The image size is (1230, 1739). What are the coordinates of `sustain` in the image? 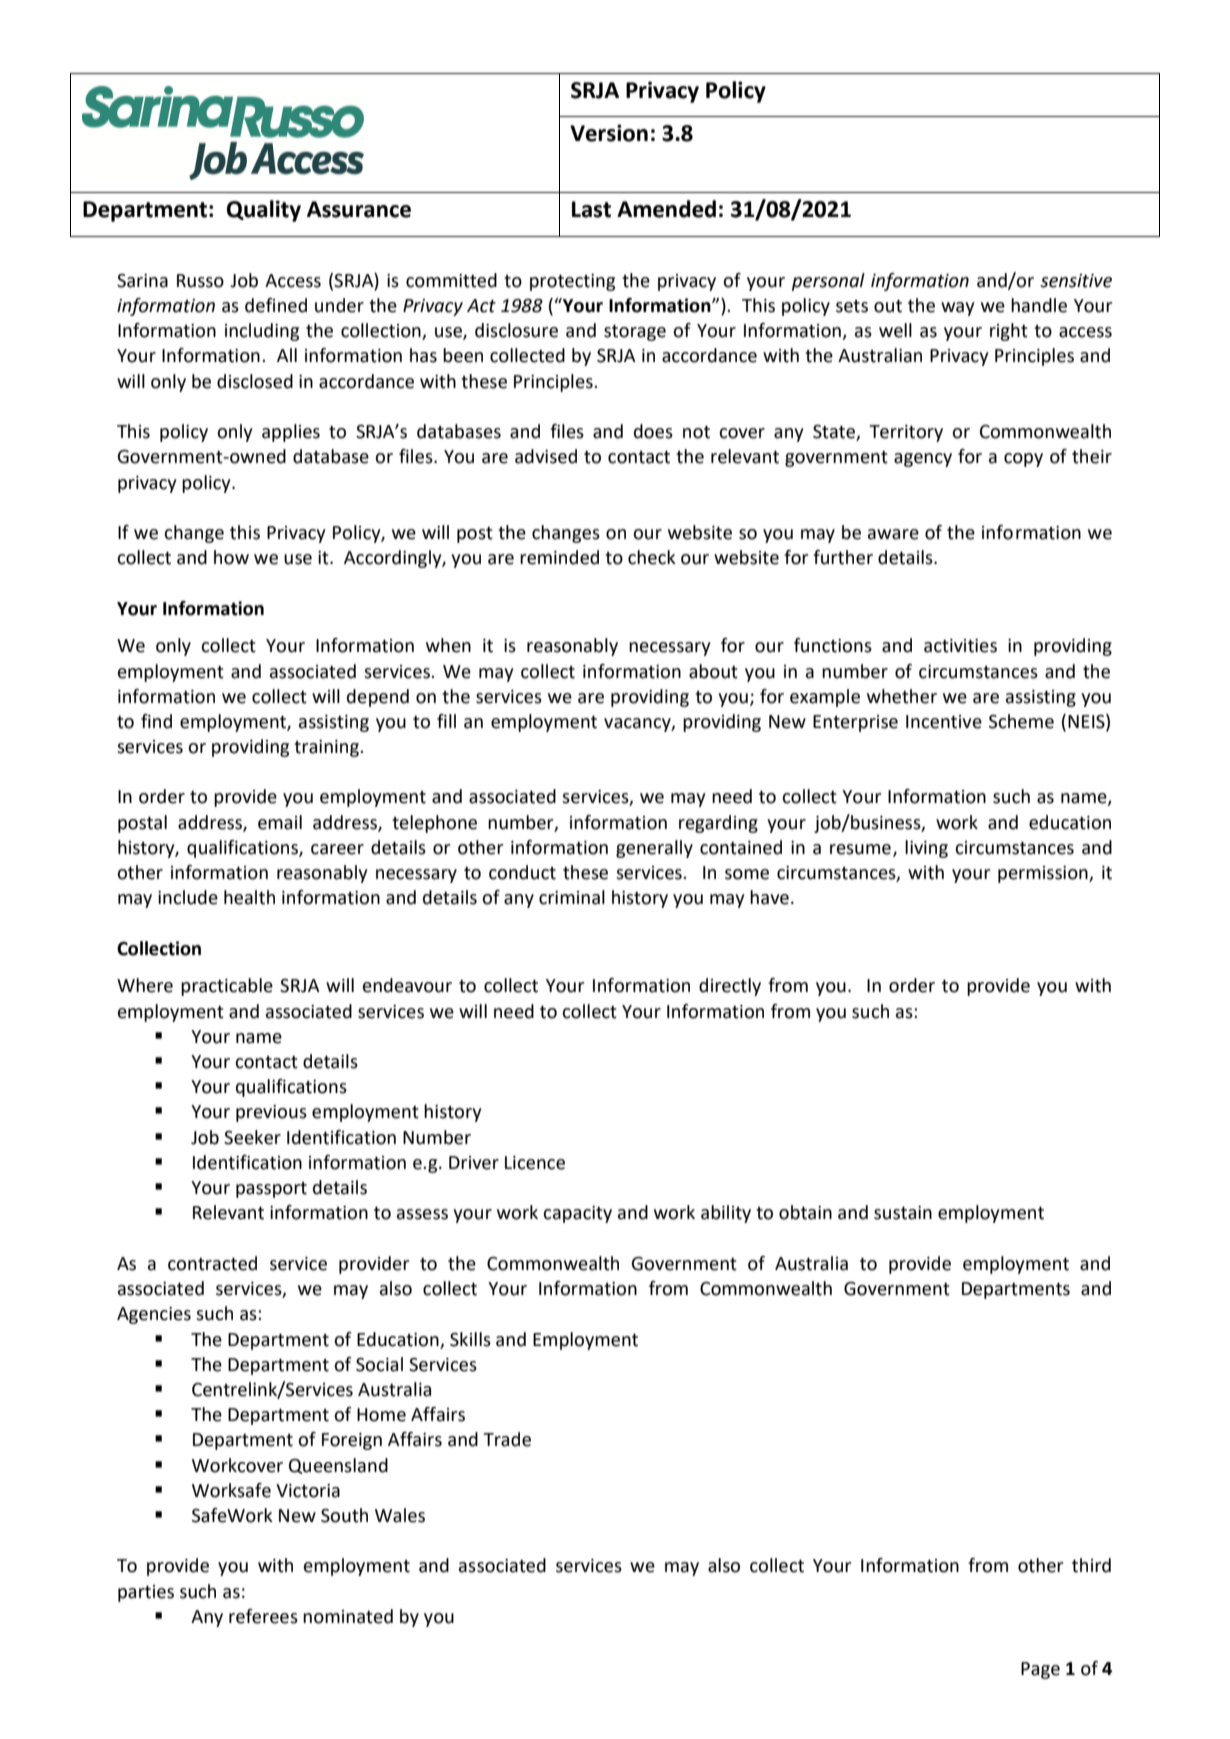 It's located at (903, 1213).
